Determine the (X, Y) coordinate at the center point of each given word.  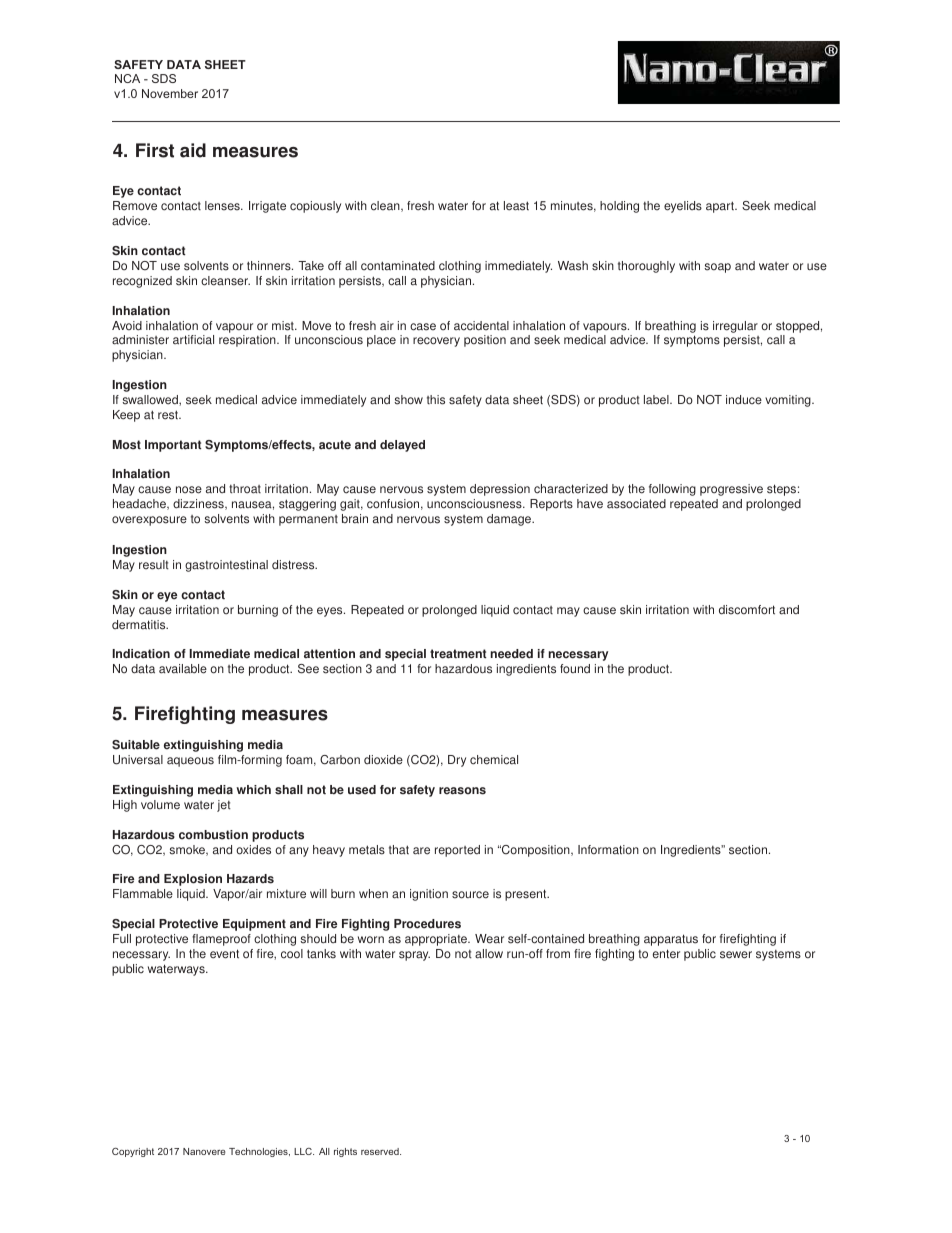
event (224, 954)
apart (721, 207)
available (183, 669)
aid (193, 150)
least (516, 206)
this (436, 400)
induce (744, 400)
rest (169, 415)
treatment (458, 654)
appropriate (437, 940)
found (575, 669)
